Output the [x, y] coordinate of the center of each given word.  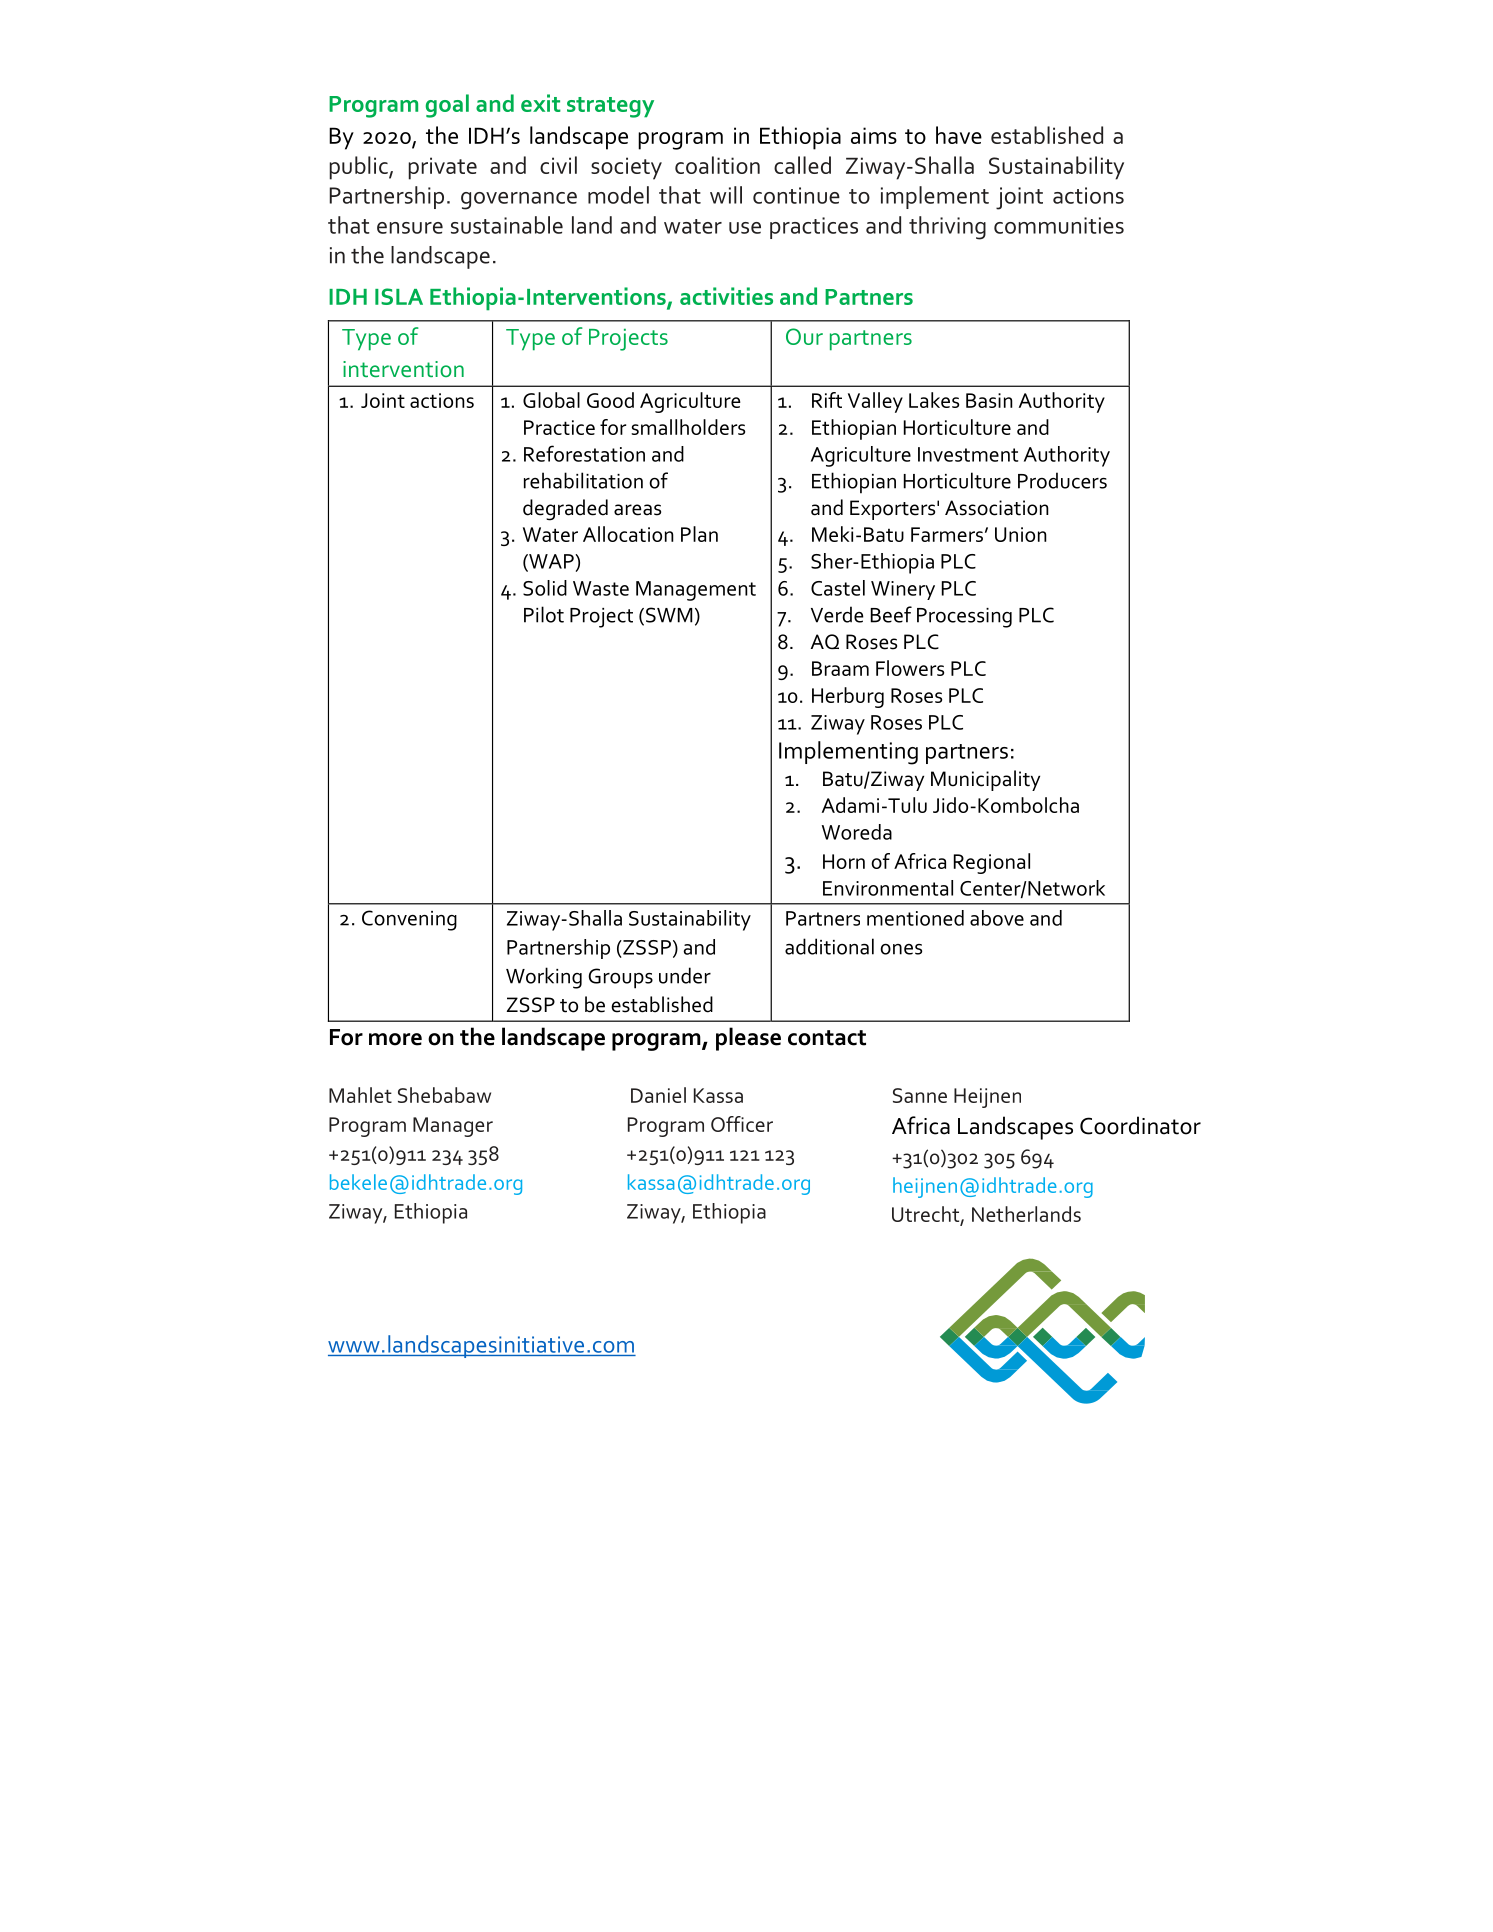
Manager [453, 1127]
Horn [844, 861]
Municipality [985, 780]
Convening [409, 920]
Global [551, 400]
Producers [1062, 480]
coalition [717, 165]
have [959, 135]
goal [447, 106]
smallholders [688, 427]
